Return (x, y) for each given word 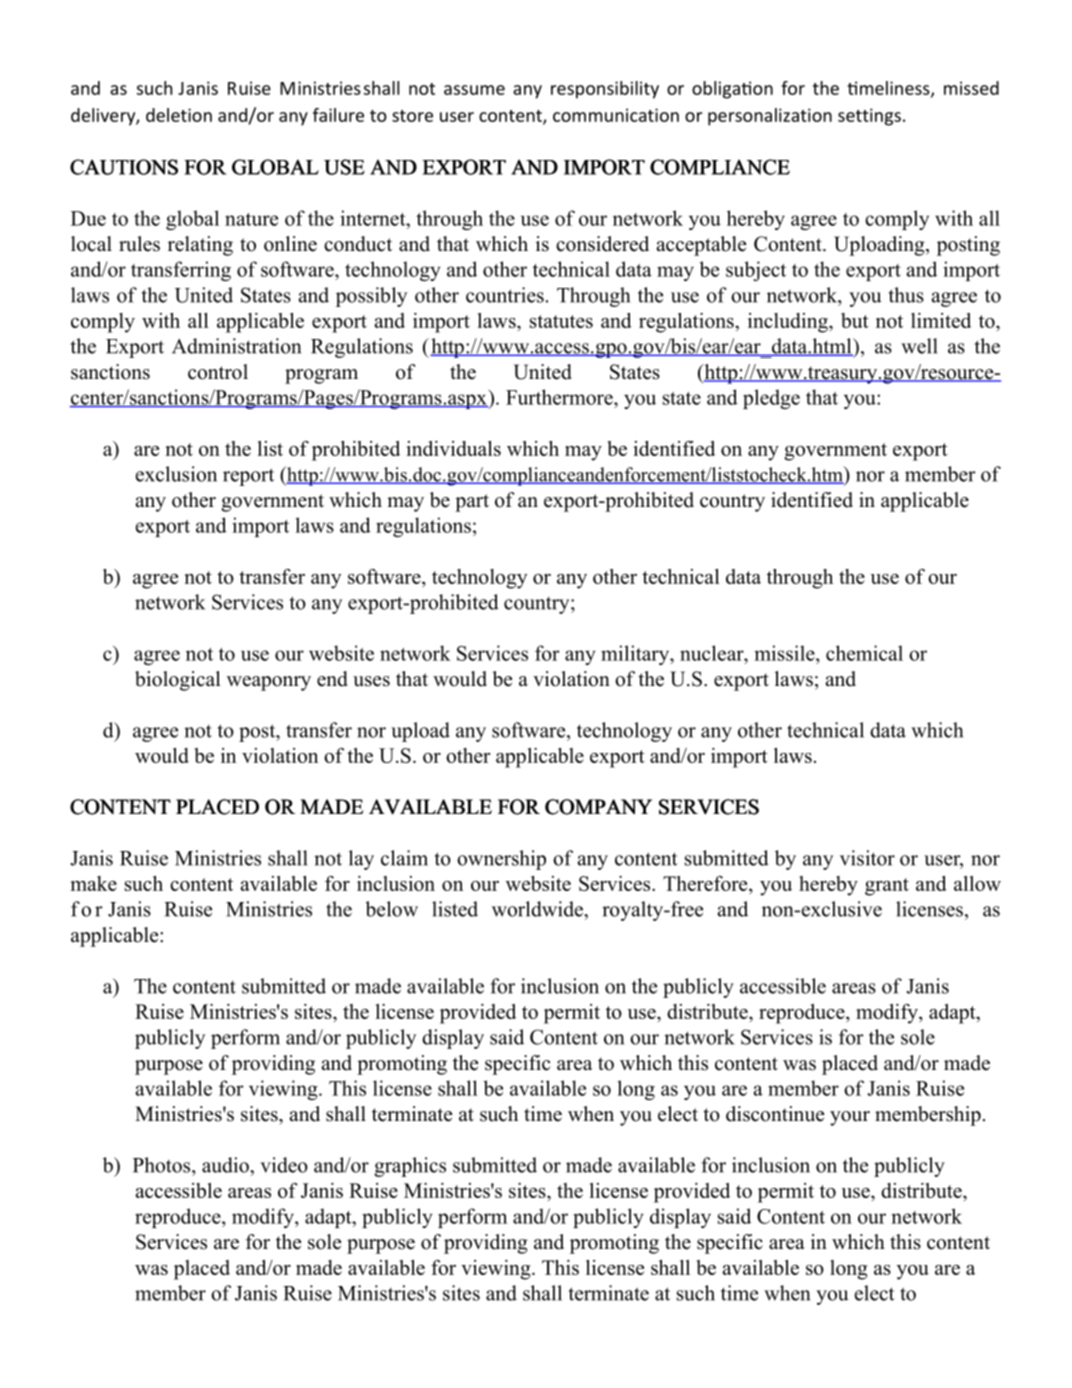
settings (869, 117)
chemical (864, 653)
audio (226, 1165)
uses (371, 681)
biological (178, 681)
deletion (179, 115)
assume (474, 90)
